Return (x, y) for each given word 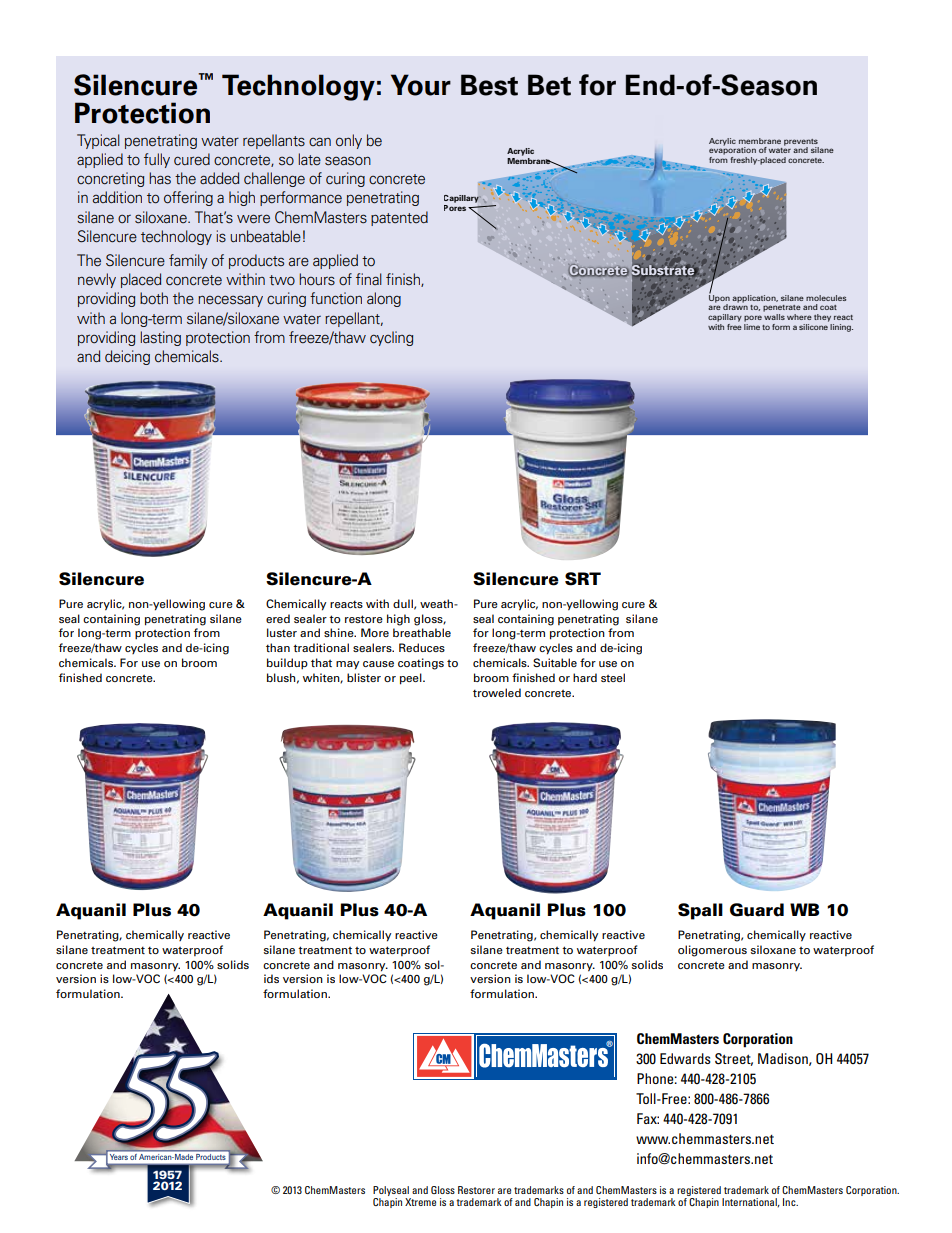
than (278, 647)
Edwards (685, 1058)
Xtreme (420, 1202)
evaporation (732, 150)
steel (613, 677)
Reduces (422, 647)
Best (489, 85)
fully (157, 160)
